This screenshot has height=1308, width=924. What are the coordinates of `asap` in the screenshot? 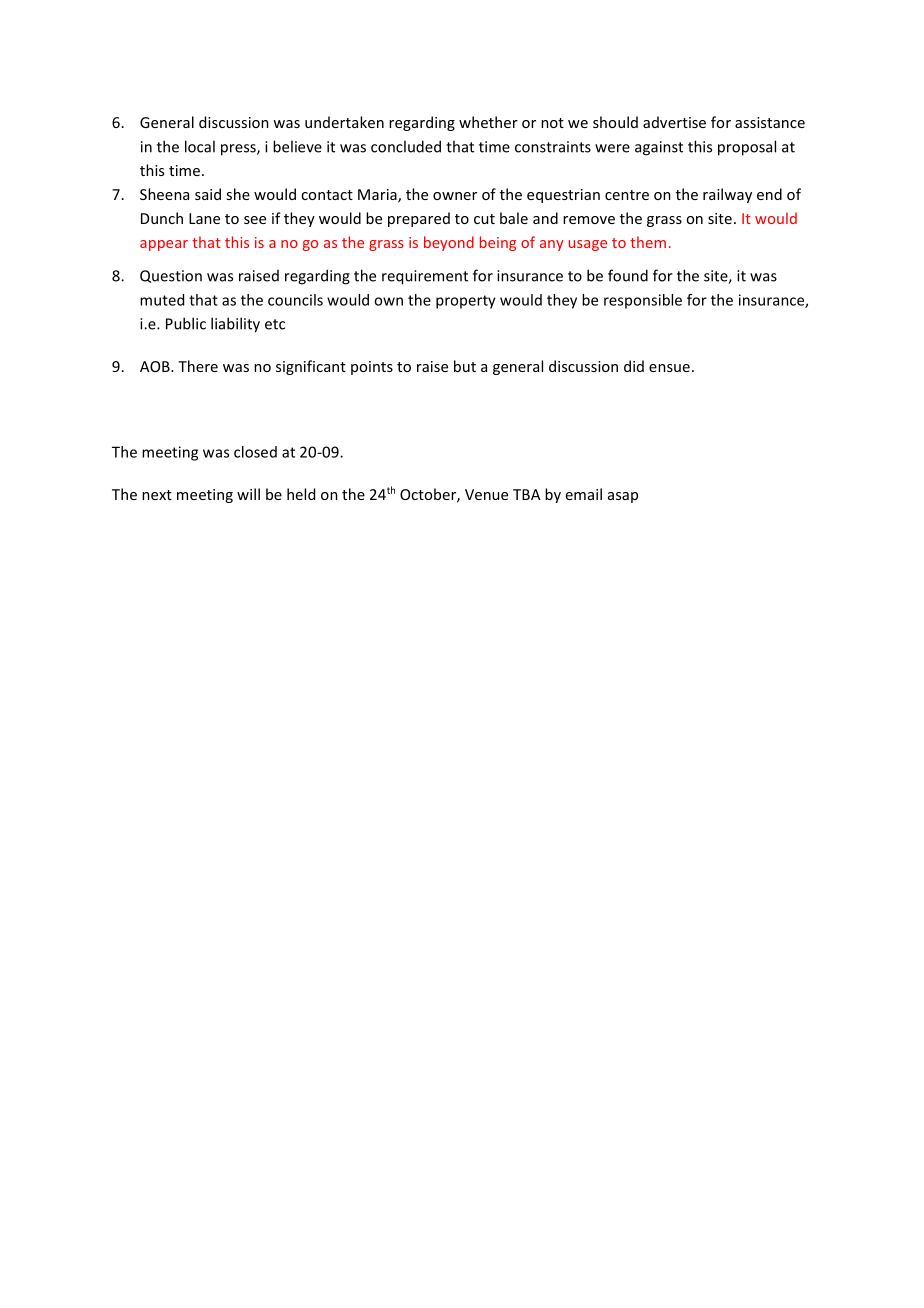 It's located at (623, 497).
